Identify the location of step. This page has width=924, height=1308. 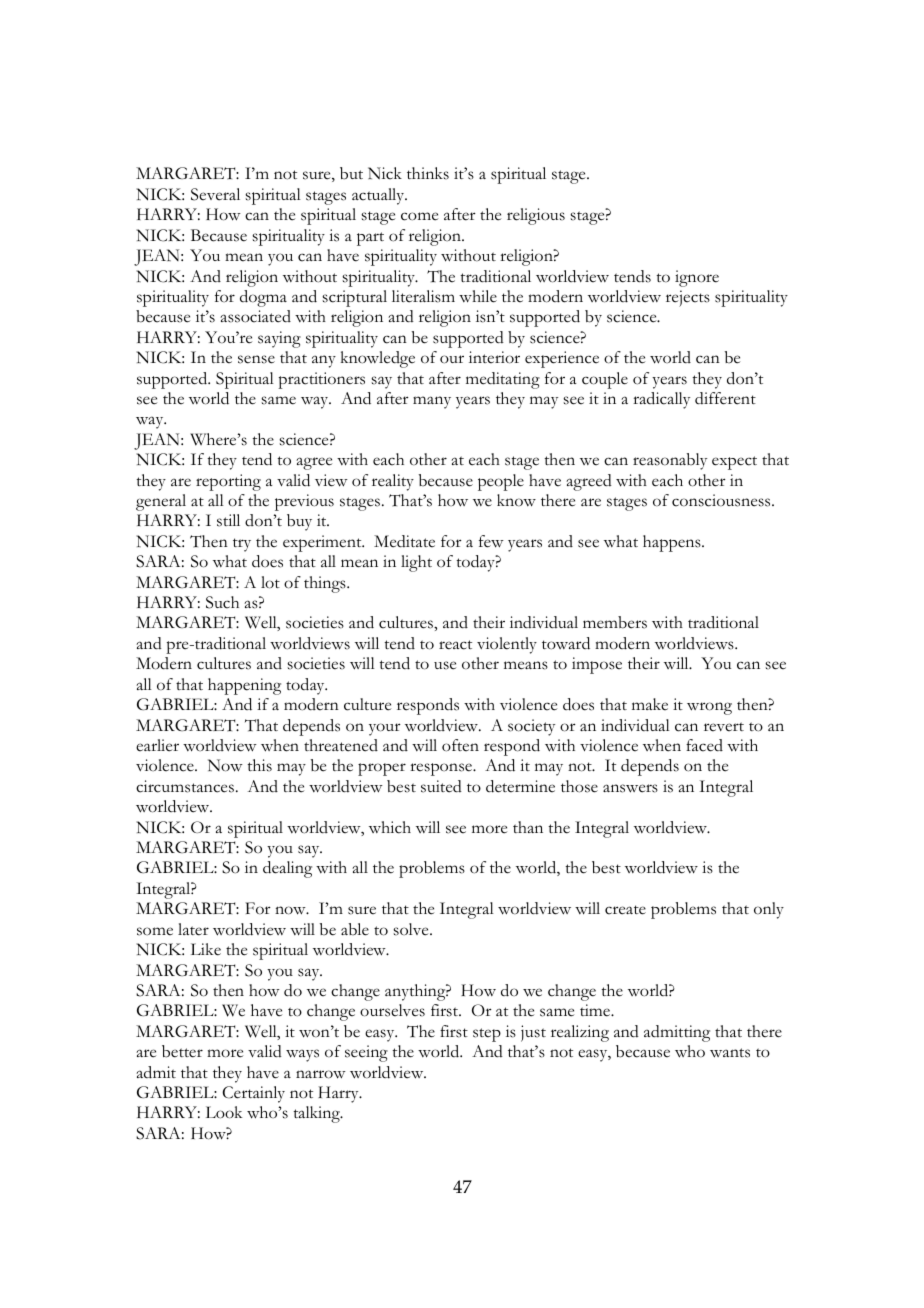
(487, 1035).
